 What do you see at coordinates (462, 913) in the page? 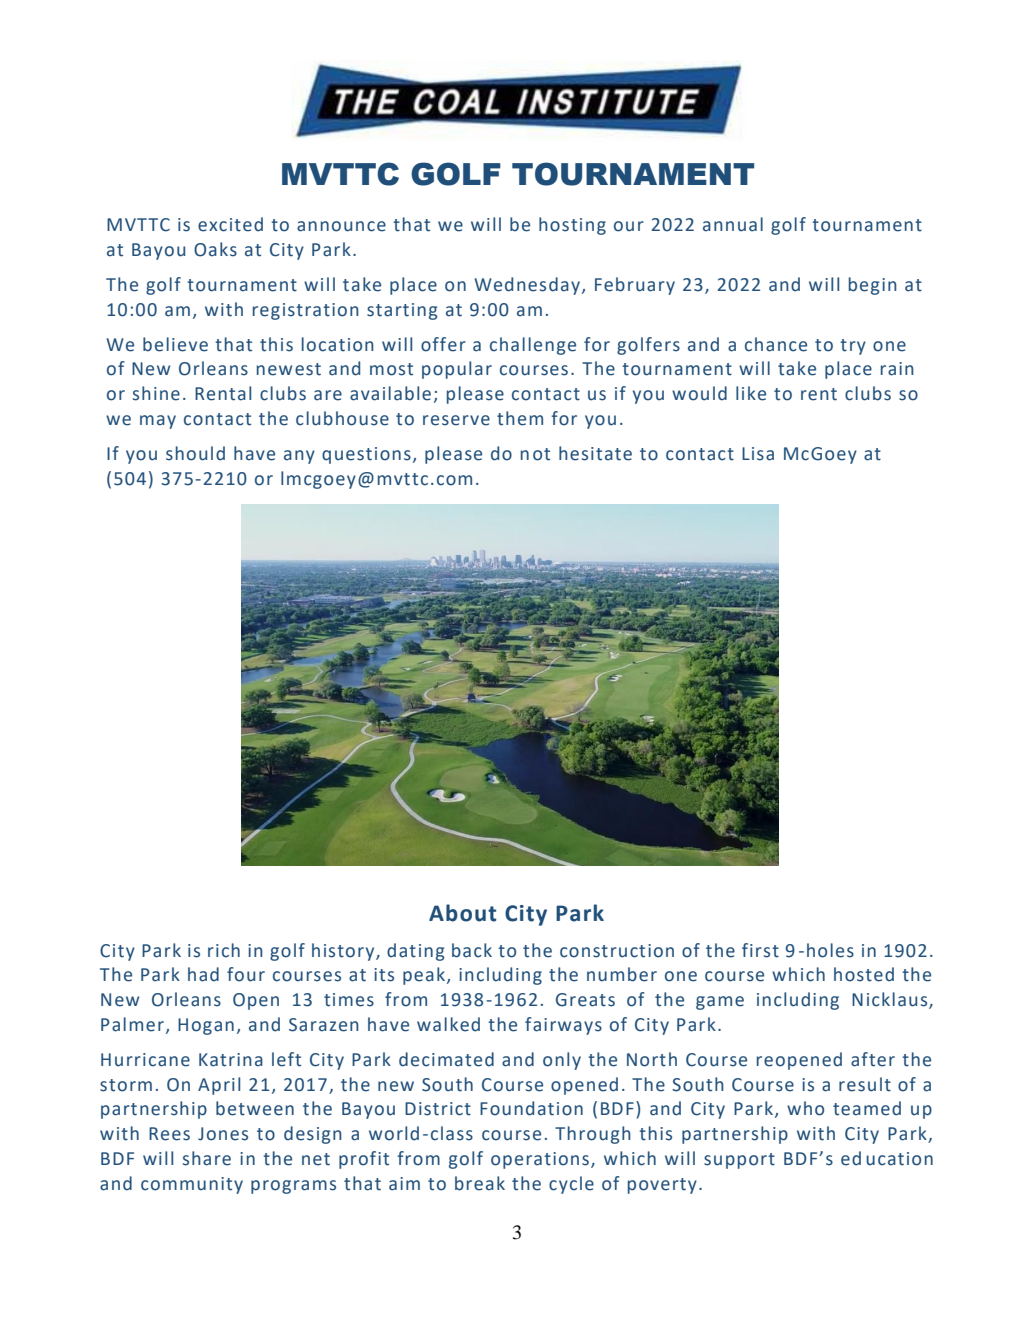
I see `About` at bounding box center [462, 913].
